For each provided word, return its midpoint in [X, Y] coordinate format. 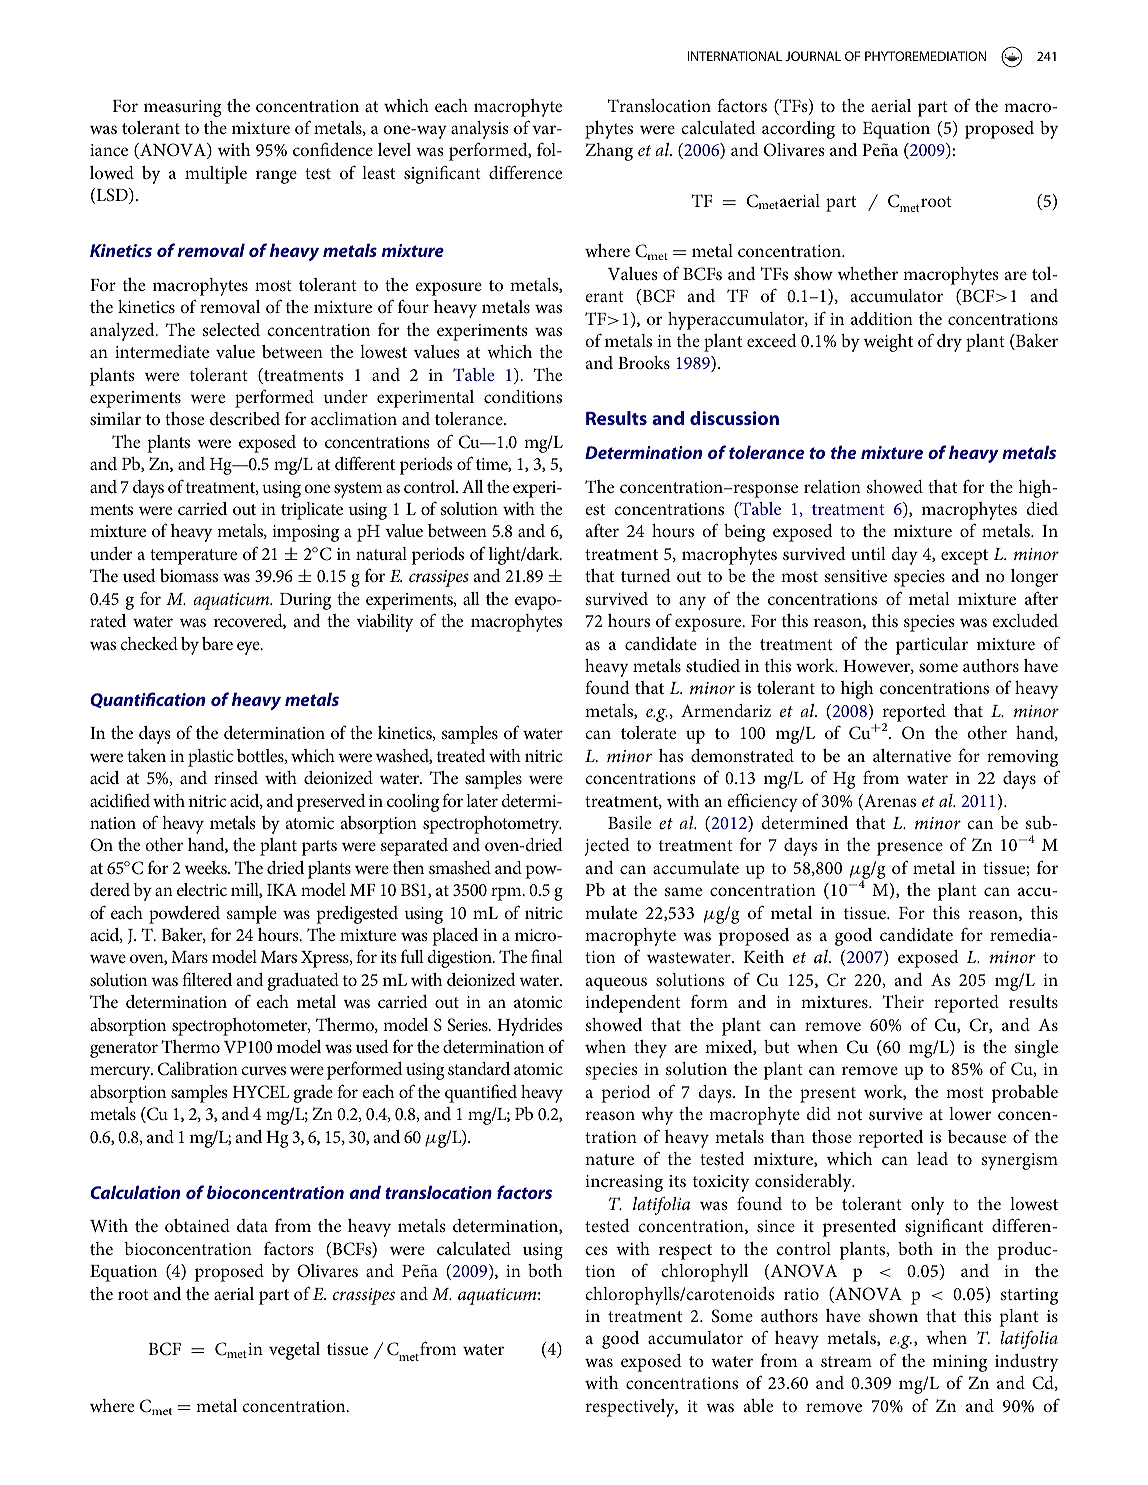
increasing [624, 1183]
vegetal [294, 1351]
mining [960, 1363]
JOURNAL [813, 56]
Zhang [609, 152]
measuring [182, 108]
